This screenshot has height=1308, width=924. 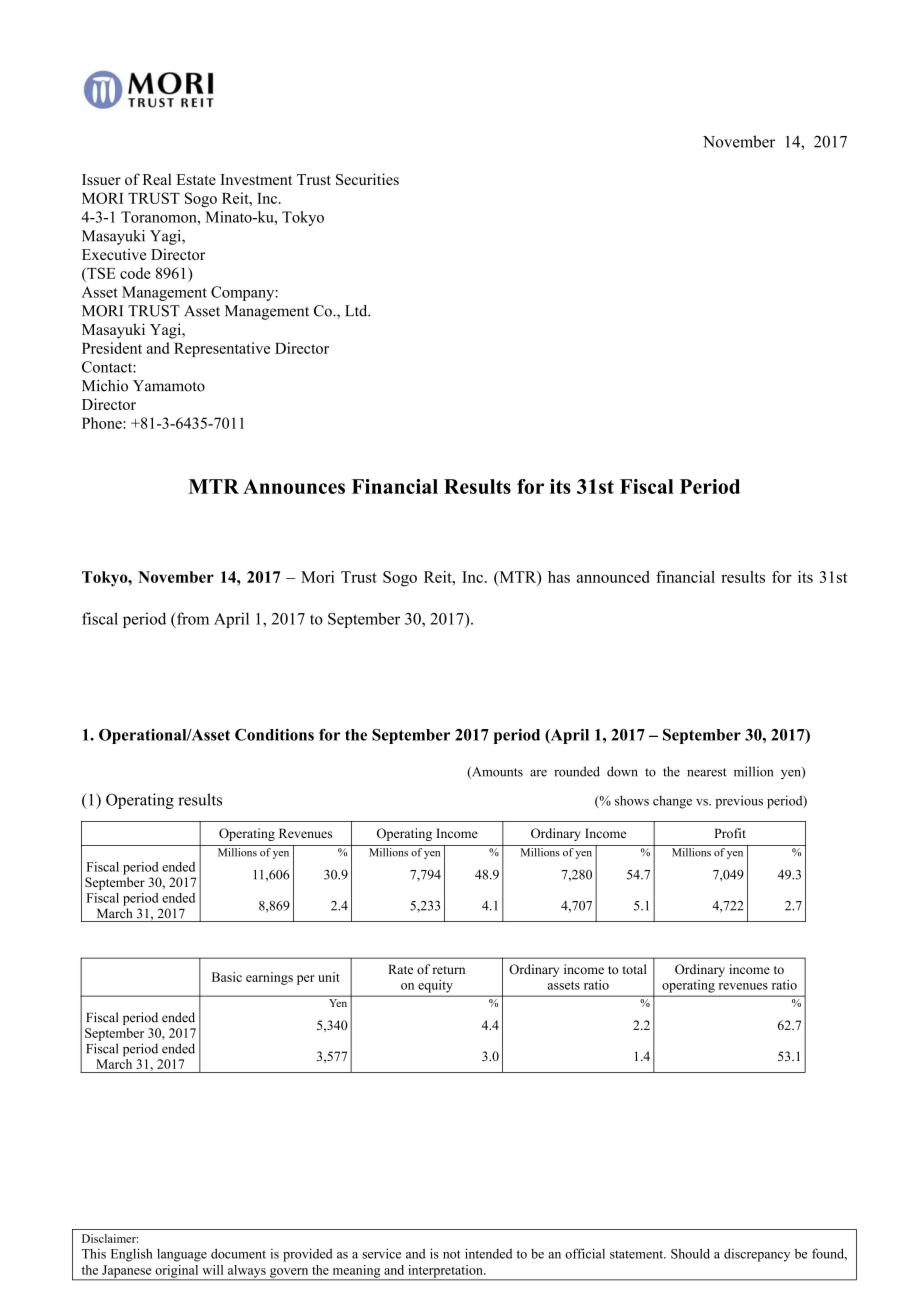 What do you see at coordinates (707, 772) in the screenshot?
I see `nearest` at bounding box center [707, 772].
